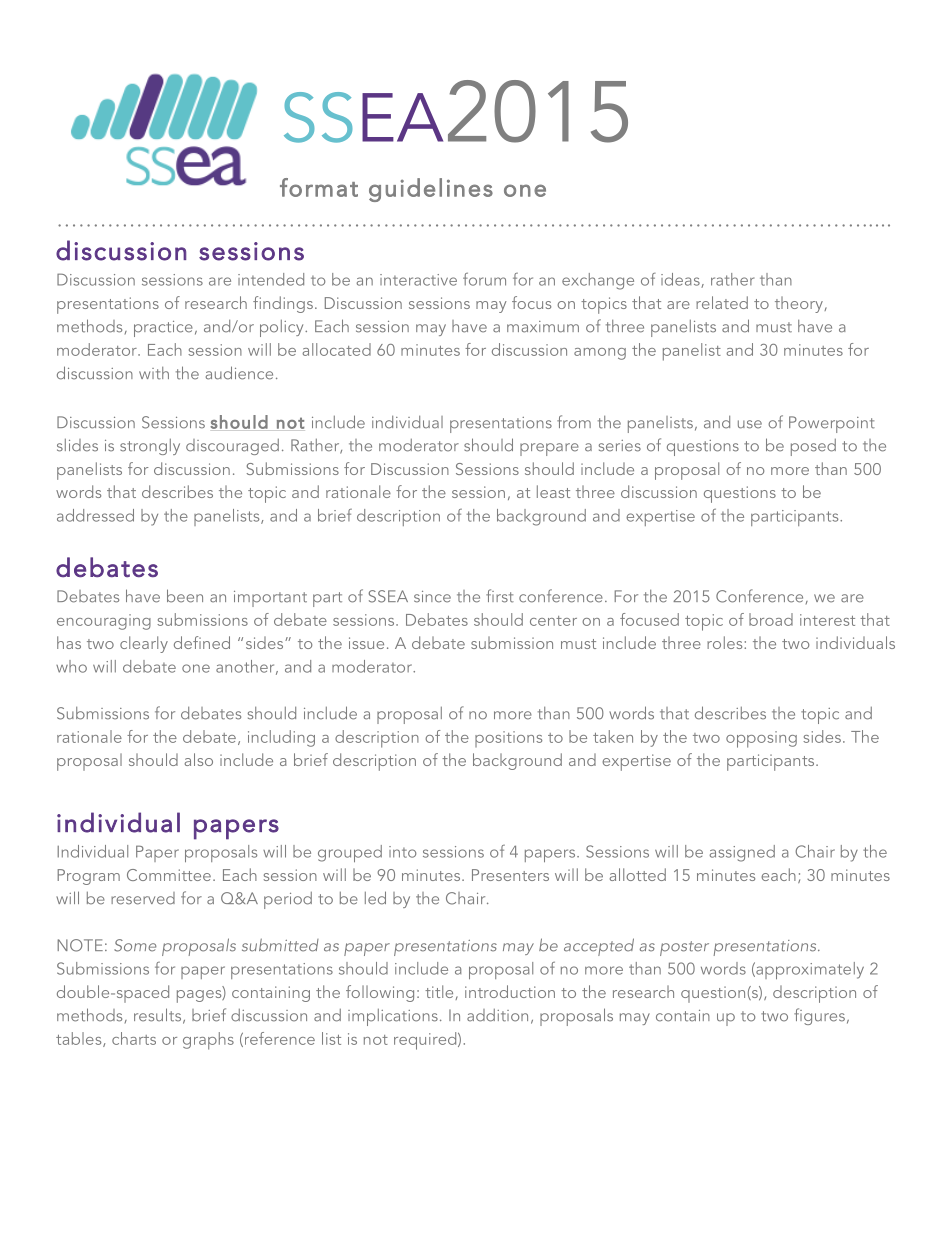 The width and height of the screenshot is (952, 1233). I want to click on guidelines, so click(431, 190).
